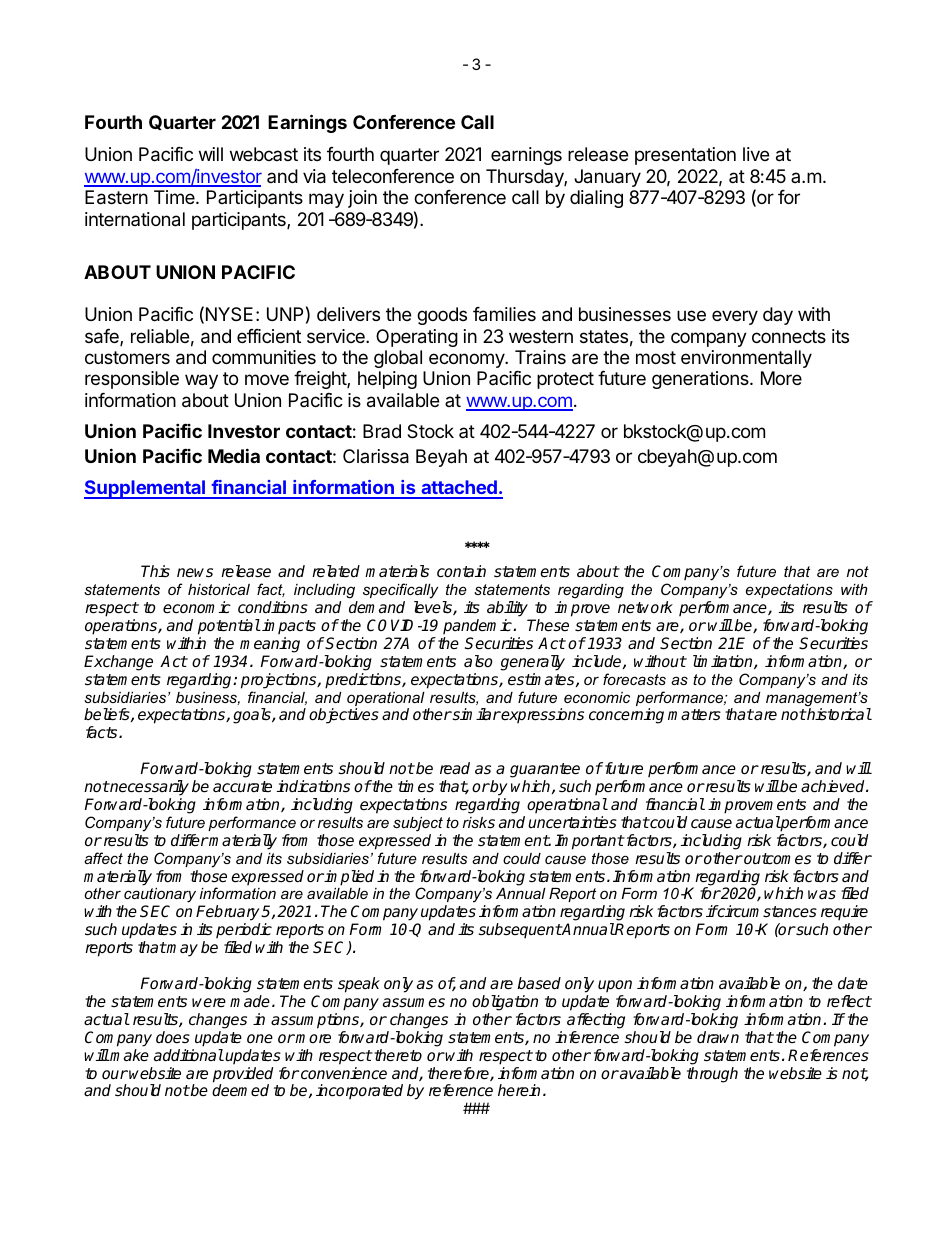 The image size is (952, 1233). What do you see at coordinates (146, 489) in the page?
I see `Supplemental` at bounding box center [146, 489].
